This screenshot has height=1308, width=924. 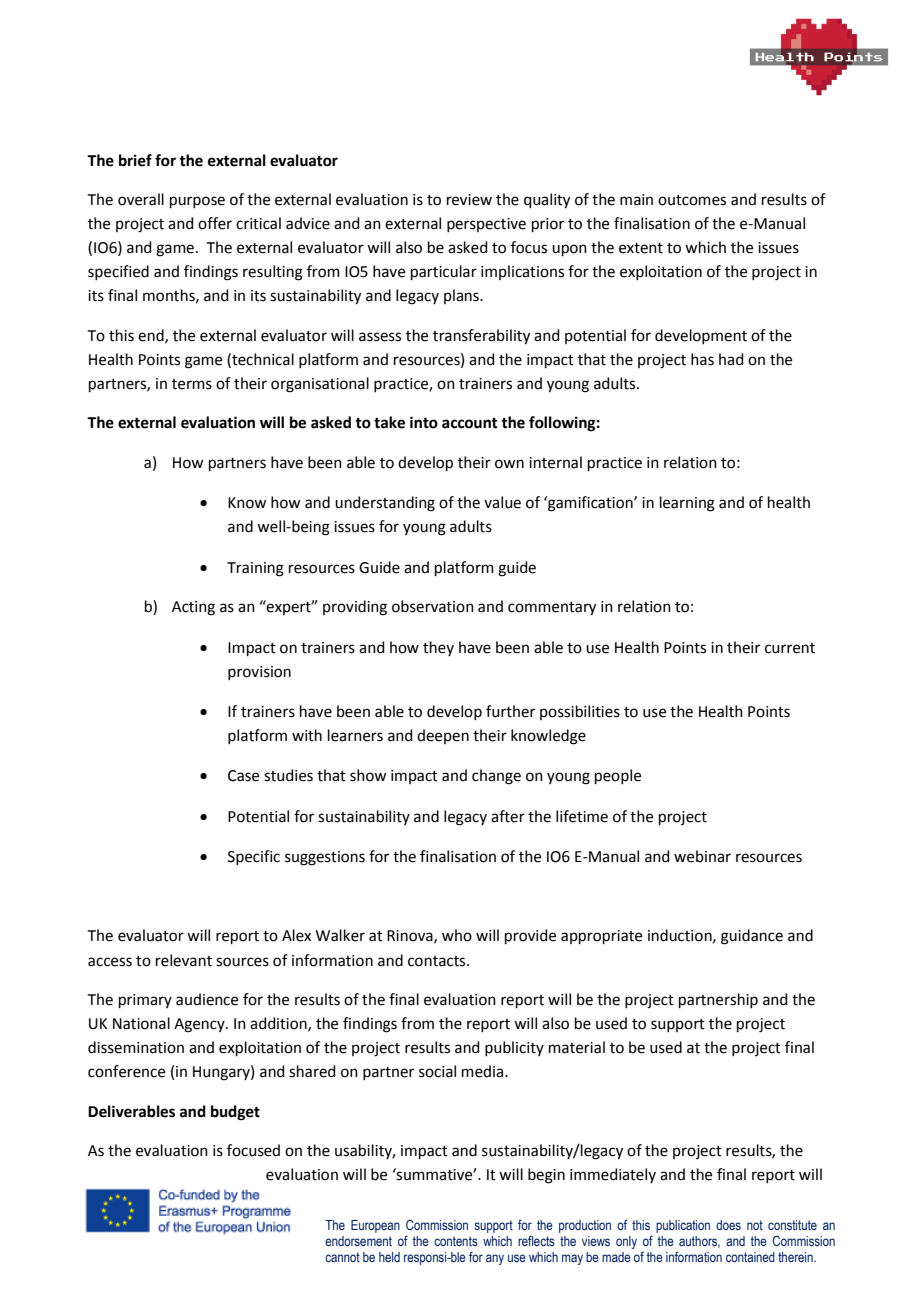 I want to click on Specific, so click(x=254, y=857).
